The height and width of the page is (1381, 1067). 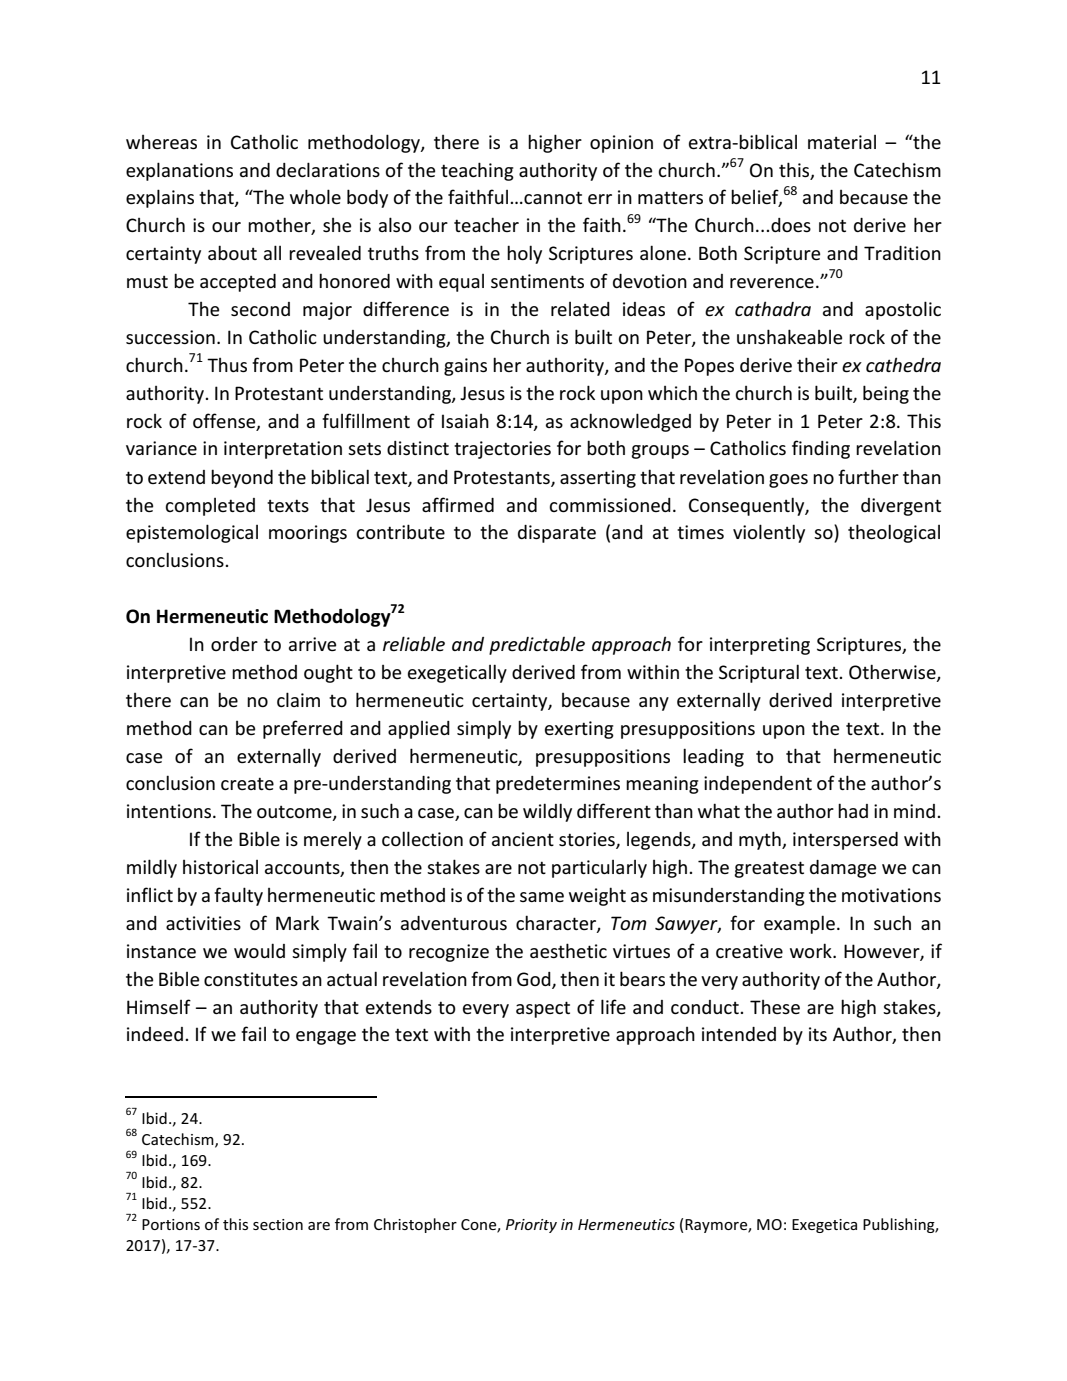 What do you see at coordinates (812, 950) in the page?
I see `work` at bounding box center [812, 950].
